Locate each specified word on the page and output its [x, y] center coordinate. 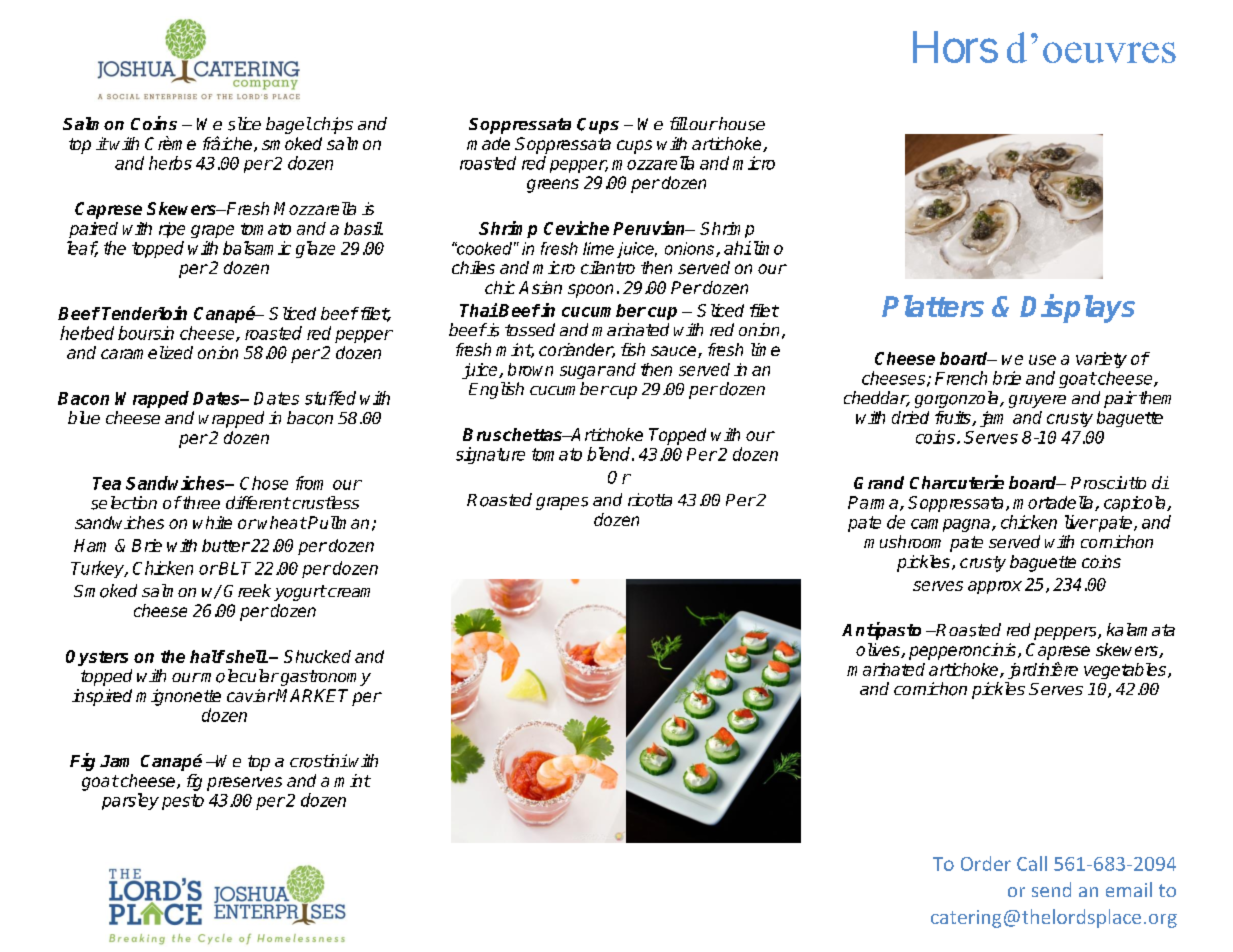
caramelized [147, 352]
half [207, 656]
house [741, 124]
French [961, 378]
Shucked [317, 656]
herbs [170, 163]
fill [679, 123]
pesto [183, 802]
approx [995, 587]
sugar [583, 372]
